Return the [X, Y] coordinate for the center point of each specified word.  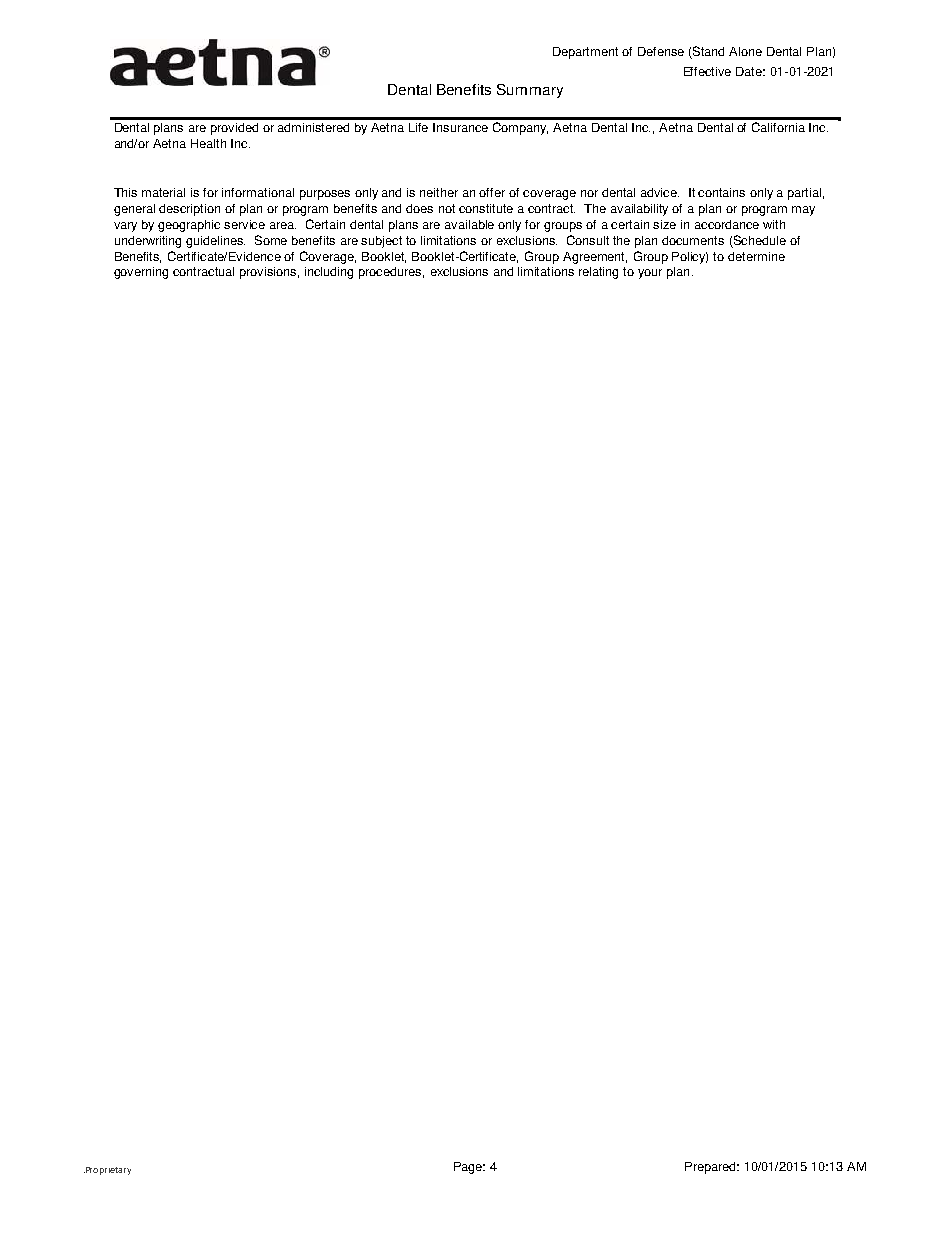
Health [208, 143]
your [650, 274]
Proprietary [107, 1171]
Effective [707, 71]
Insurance [460, 127]
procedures [391, 273]
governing [141, 273]
